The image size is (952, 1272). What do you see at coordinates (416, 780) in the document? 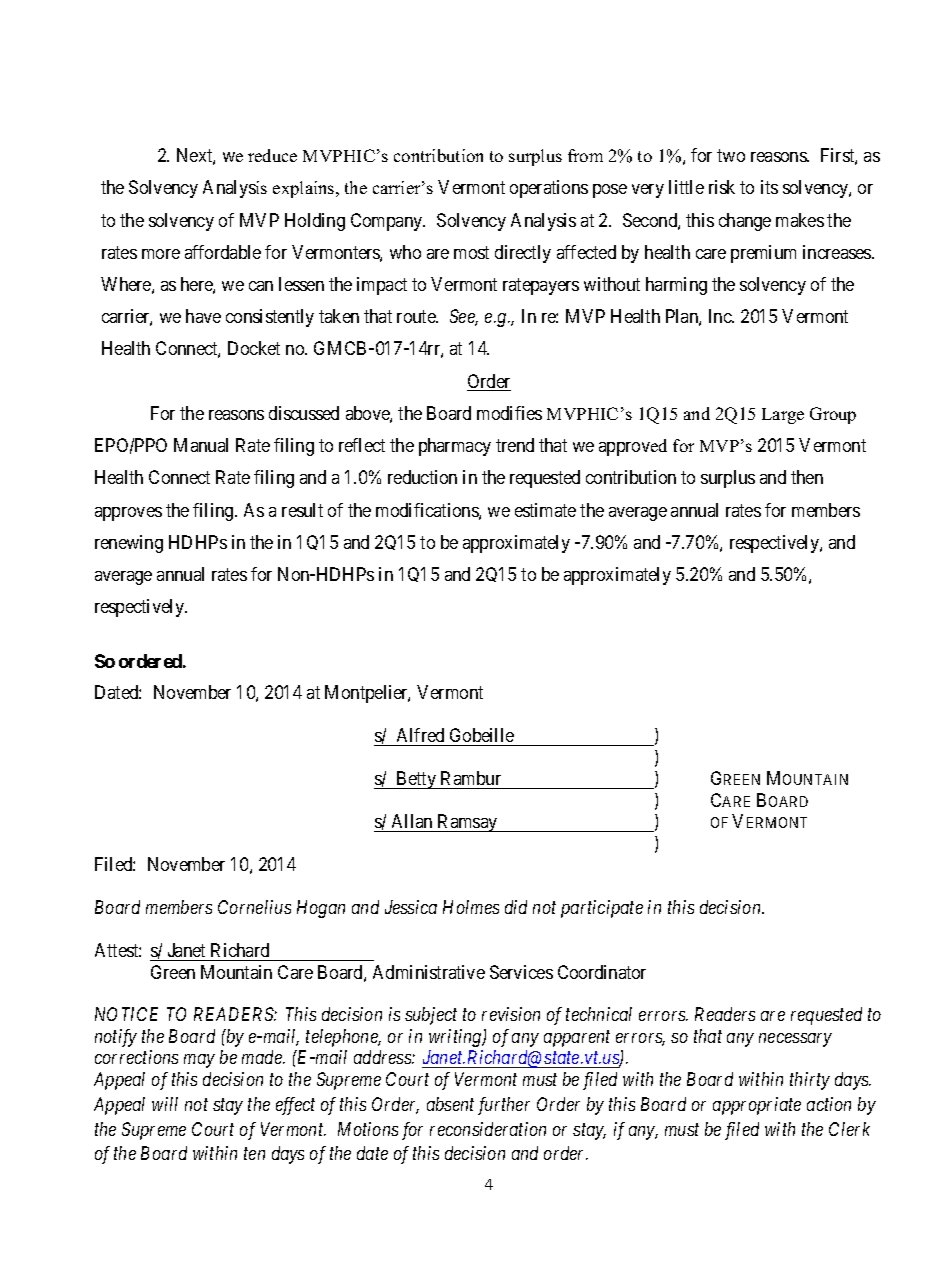
I see `Betty` at bounding box center [416, 780].
